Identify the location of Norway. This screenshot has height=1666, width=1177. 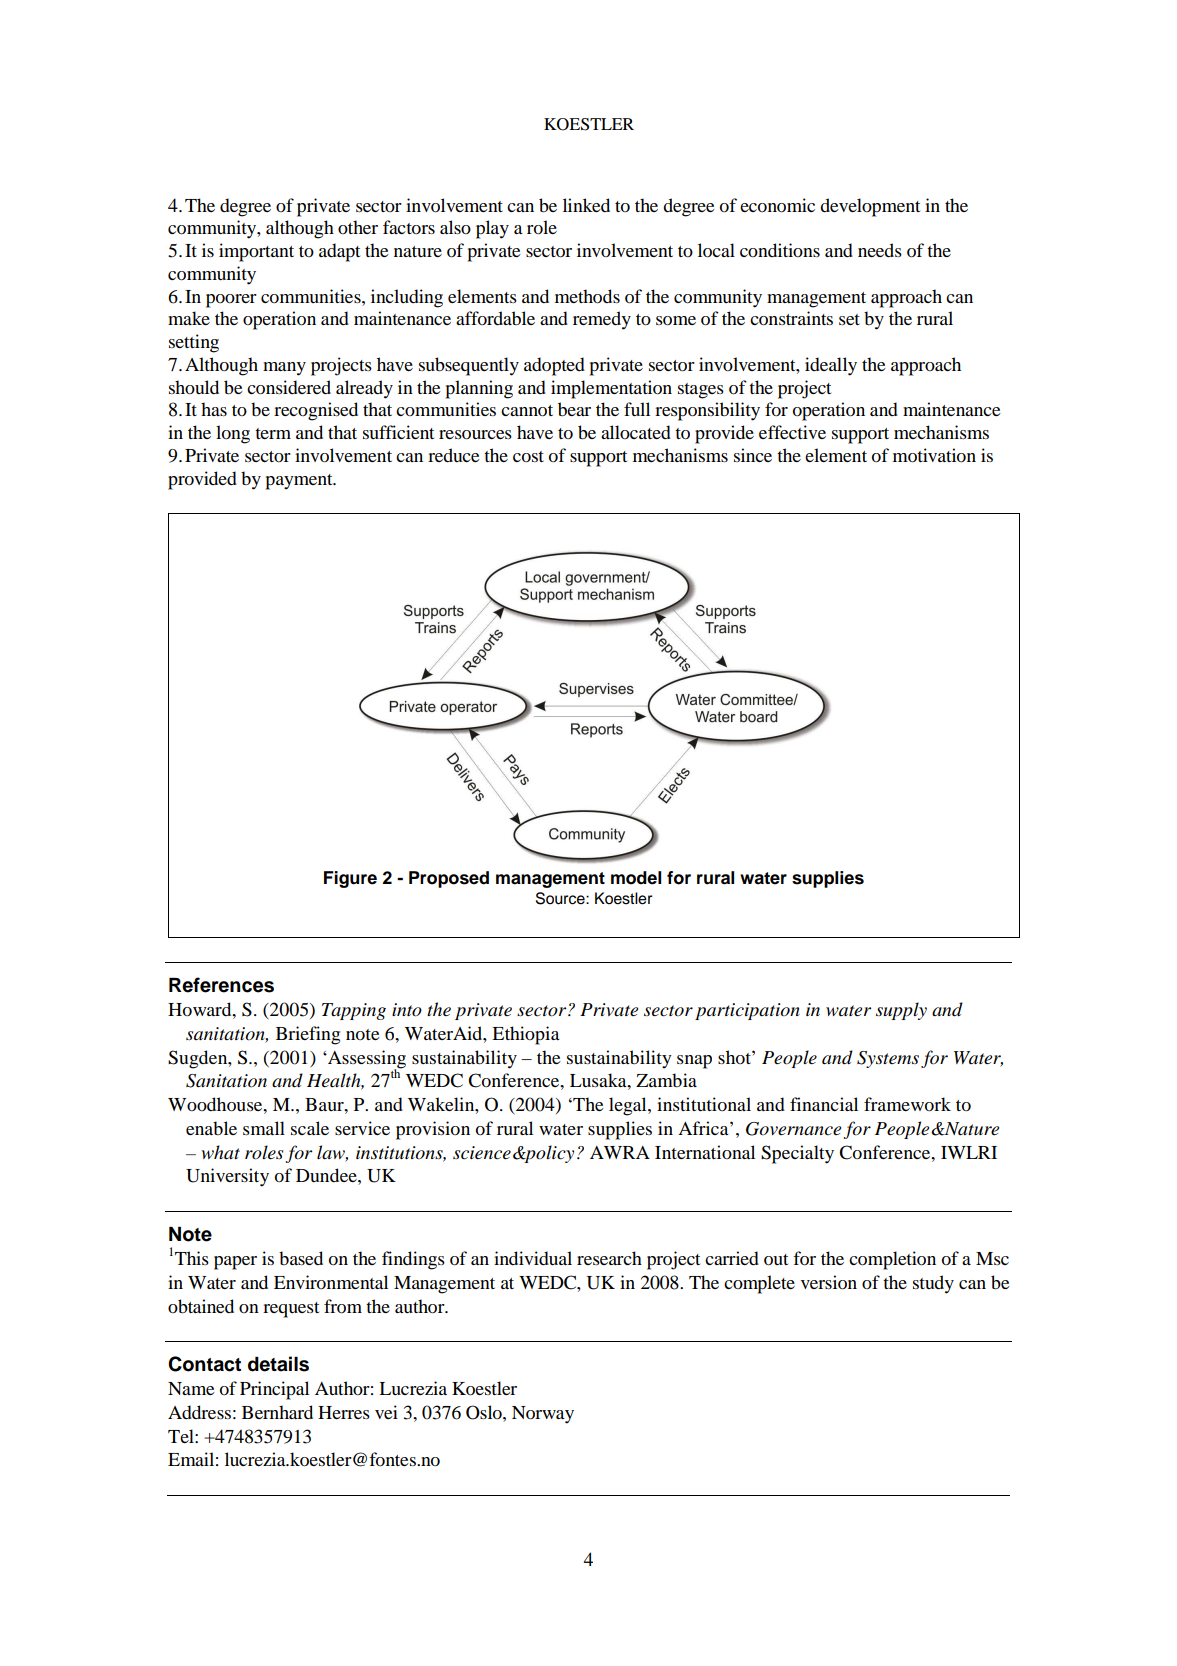
(543, 1415).
